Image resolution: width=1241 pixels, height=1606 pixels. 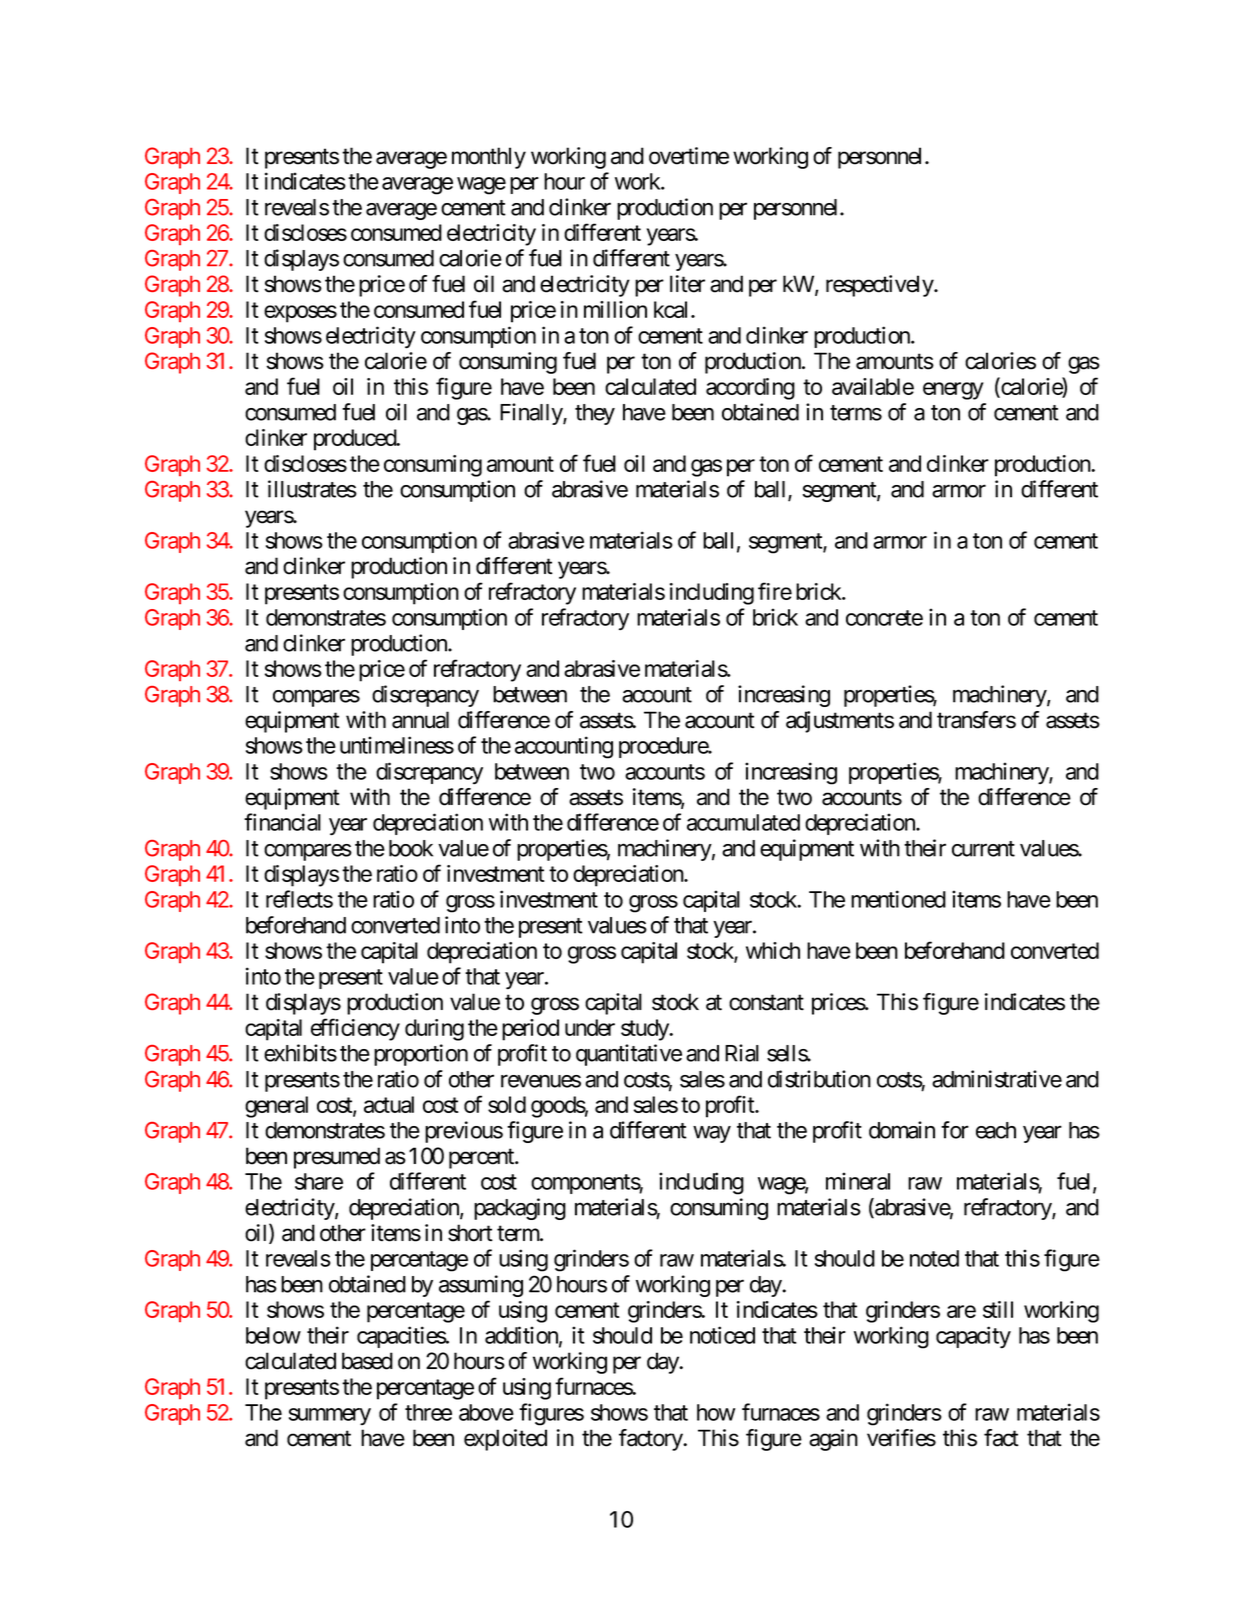 What do you see at coordinates (743, 822) in the screenshot?
I see `accumulated` at bounding box center [743, 822].
